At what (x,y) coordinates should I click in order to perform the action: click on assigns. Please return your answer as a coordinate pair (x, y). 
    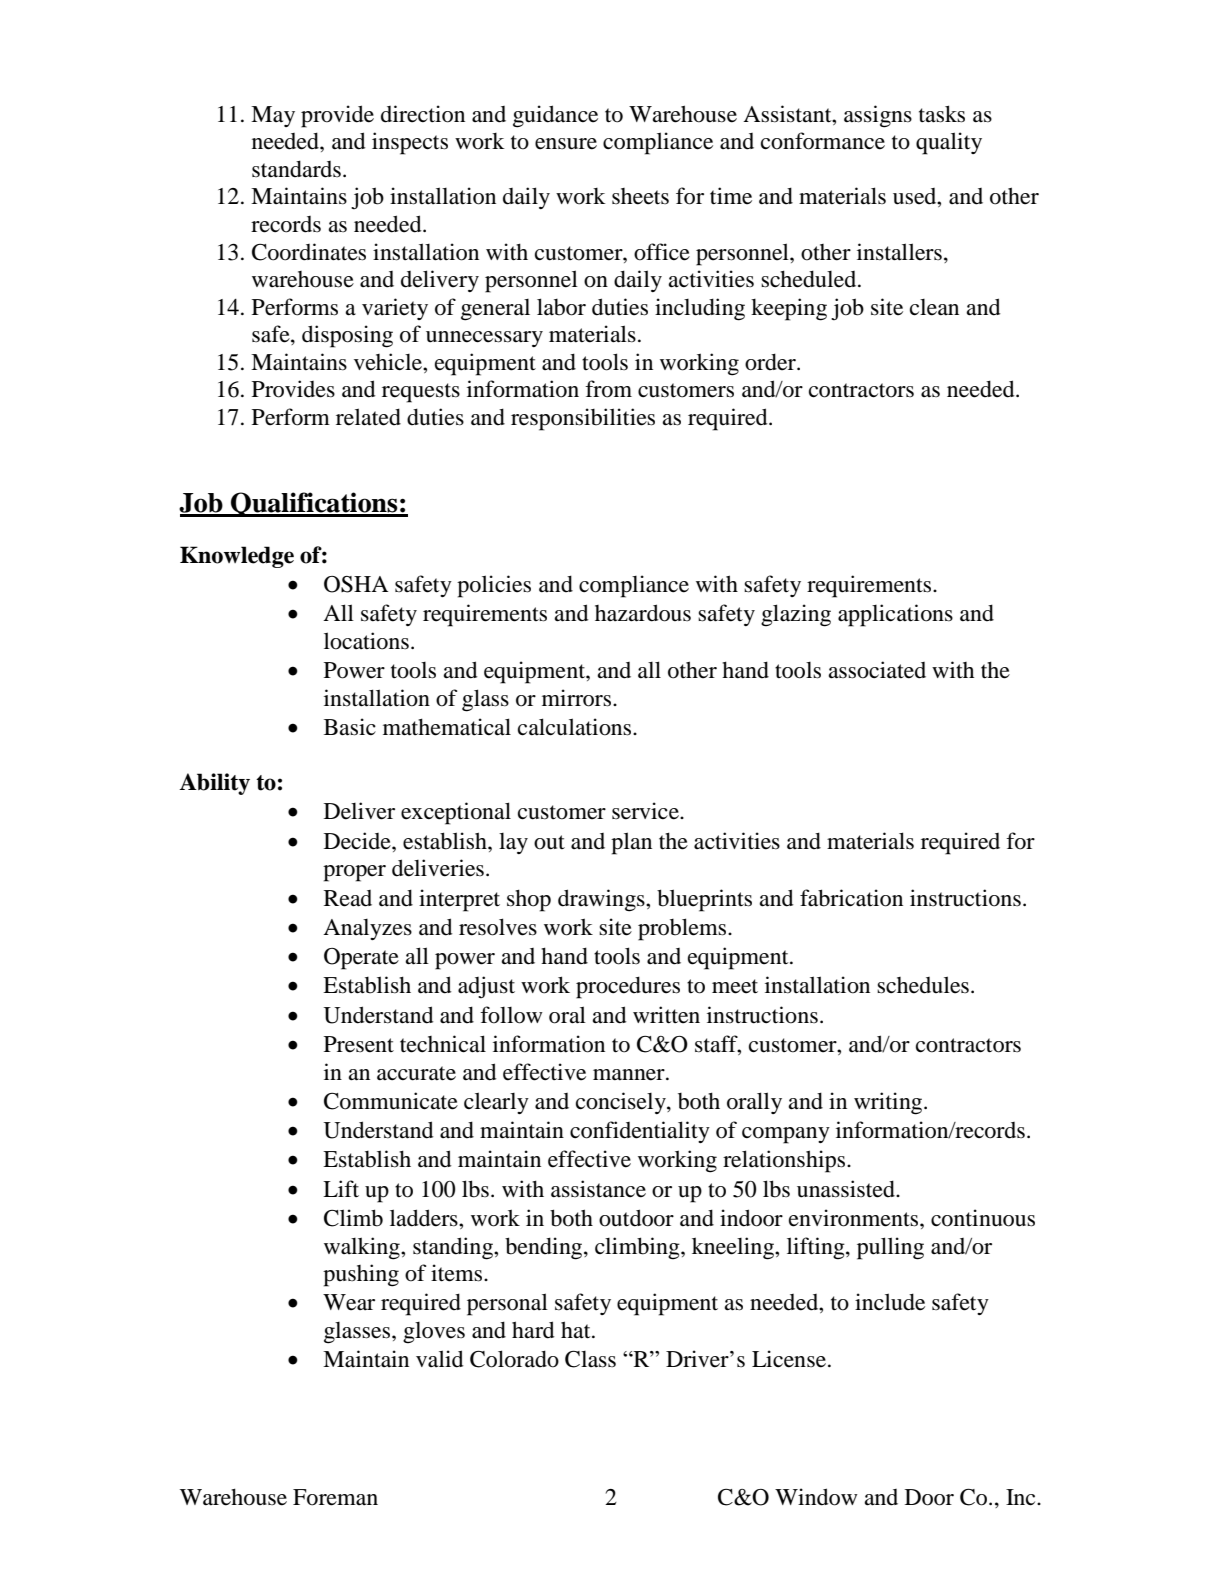
    Looking at the image, I should click on (878, 116).
